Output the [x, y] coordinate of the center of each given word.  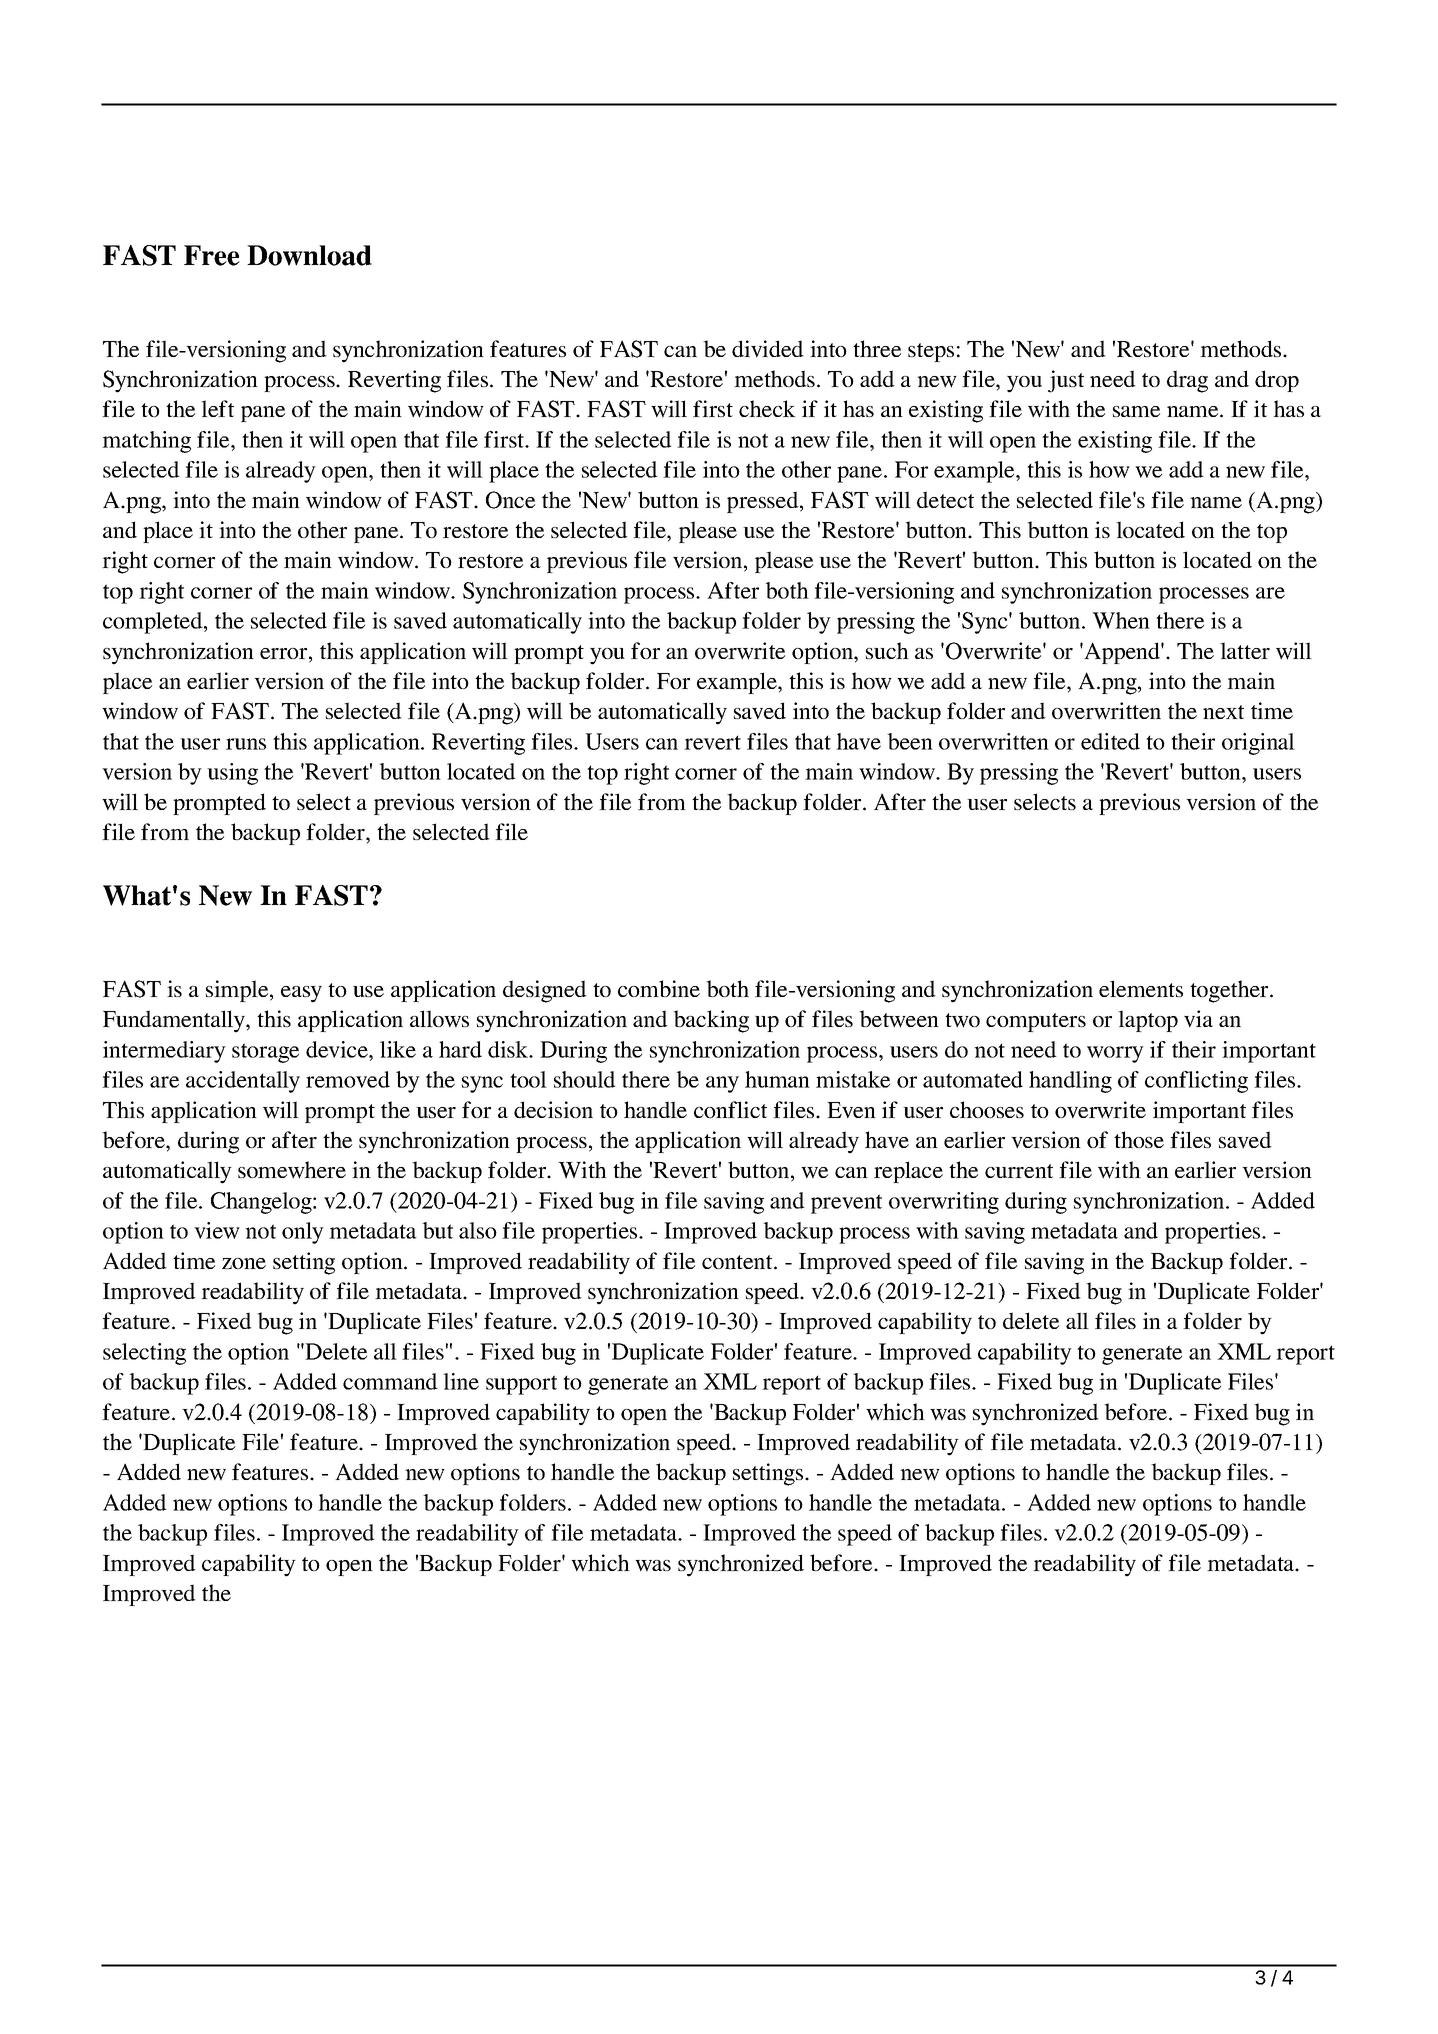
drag [1187, 381]
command [390, 1381]
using [232, 774]
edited [1110, 741]
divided [768, 348]
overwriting [944, 1203]
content [738, 1262]
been [910, 741]
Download [309, 255]
